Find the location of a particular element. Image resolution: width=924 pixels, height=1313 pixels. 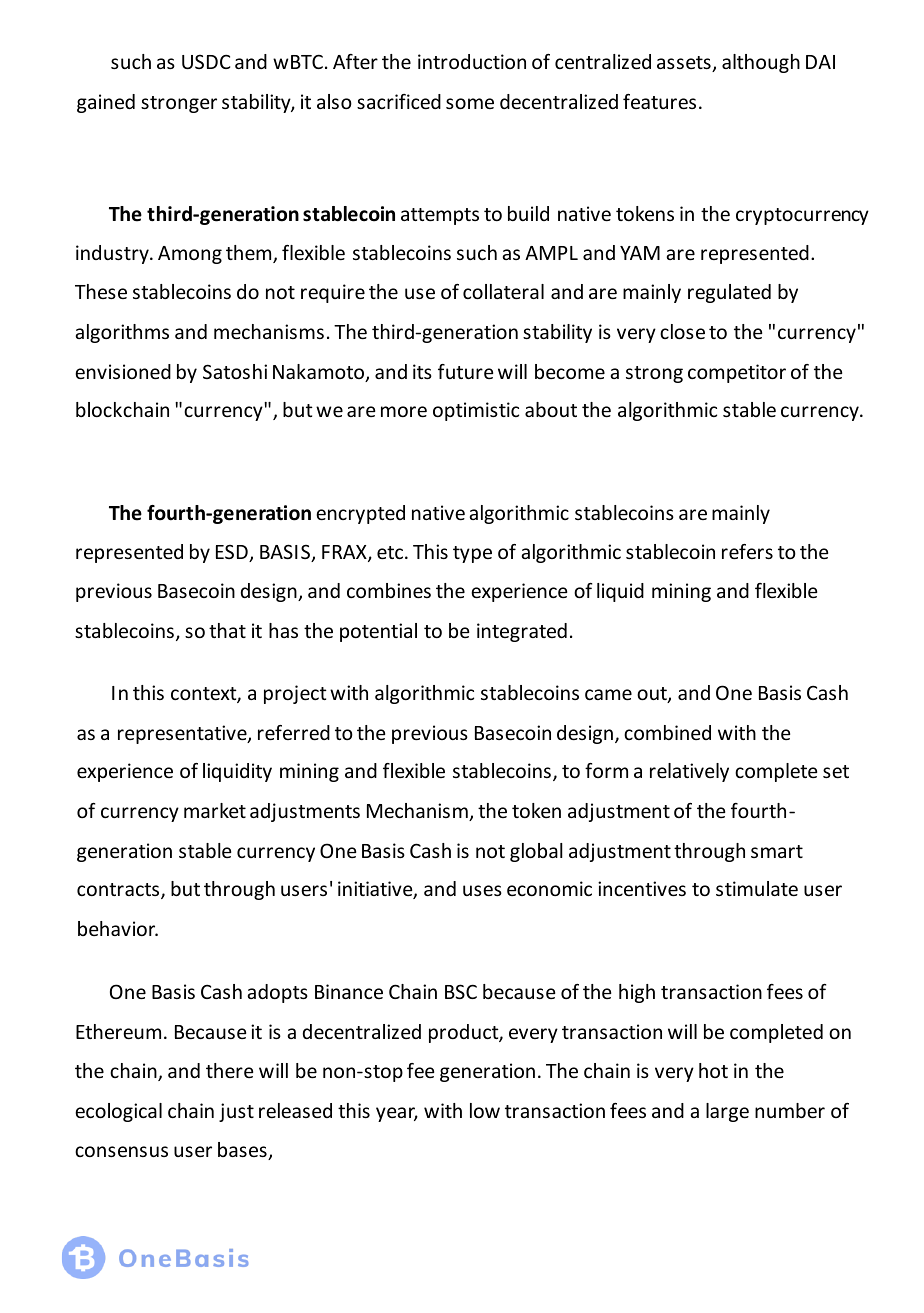

large is located at coordinates (727, 1112).
